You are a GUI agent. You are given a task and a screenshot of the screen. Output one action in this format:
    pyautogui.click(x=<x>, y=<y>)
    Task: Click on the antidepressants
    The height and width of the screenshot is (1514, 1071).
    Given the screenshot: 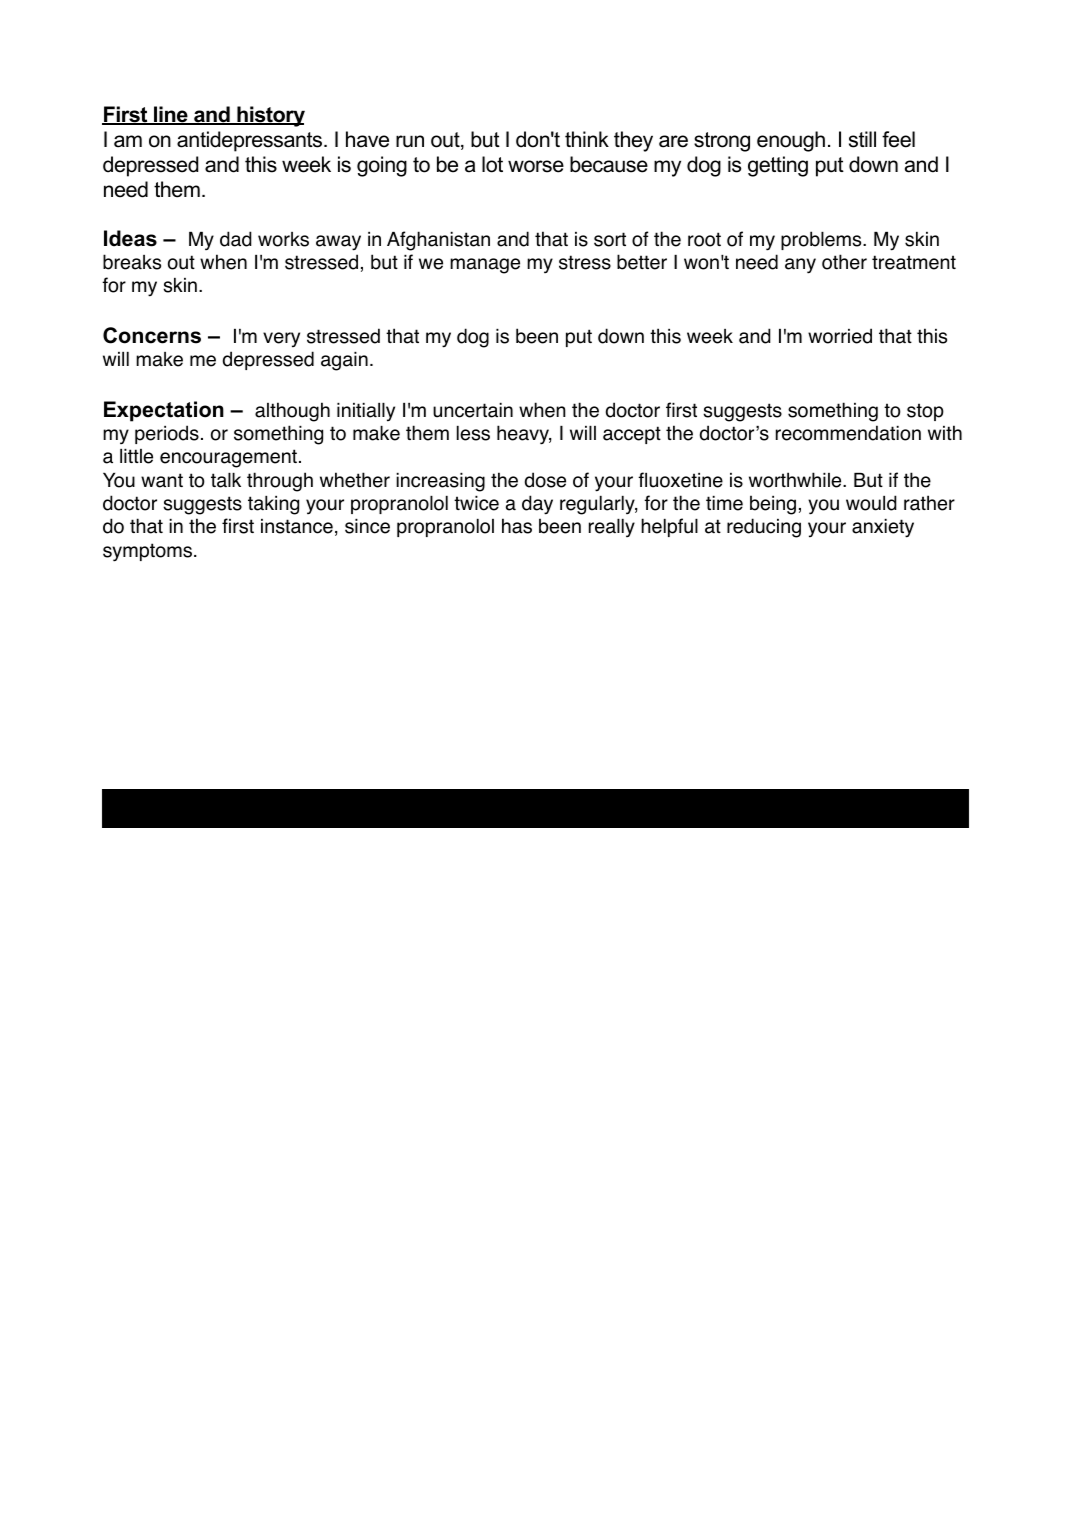 What is the action you would take?
    pyautogui.click(x=251, y=141)
